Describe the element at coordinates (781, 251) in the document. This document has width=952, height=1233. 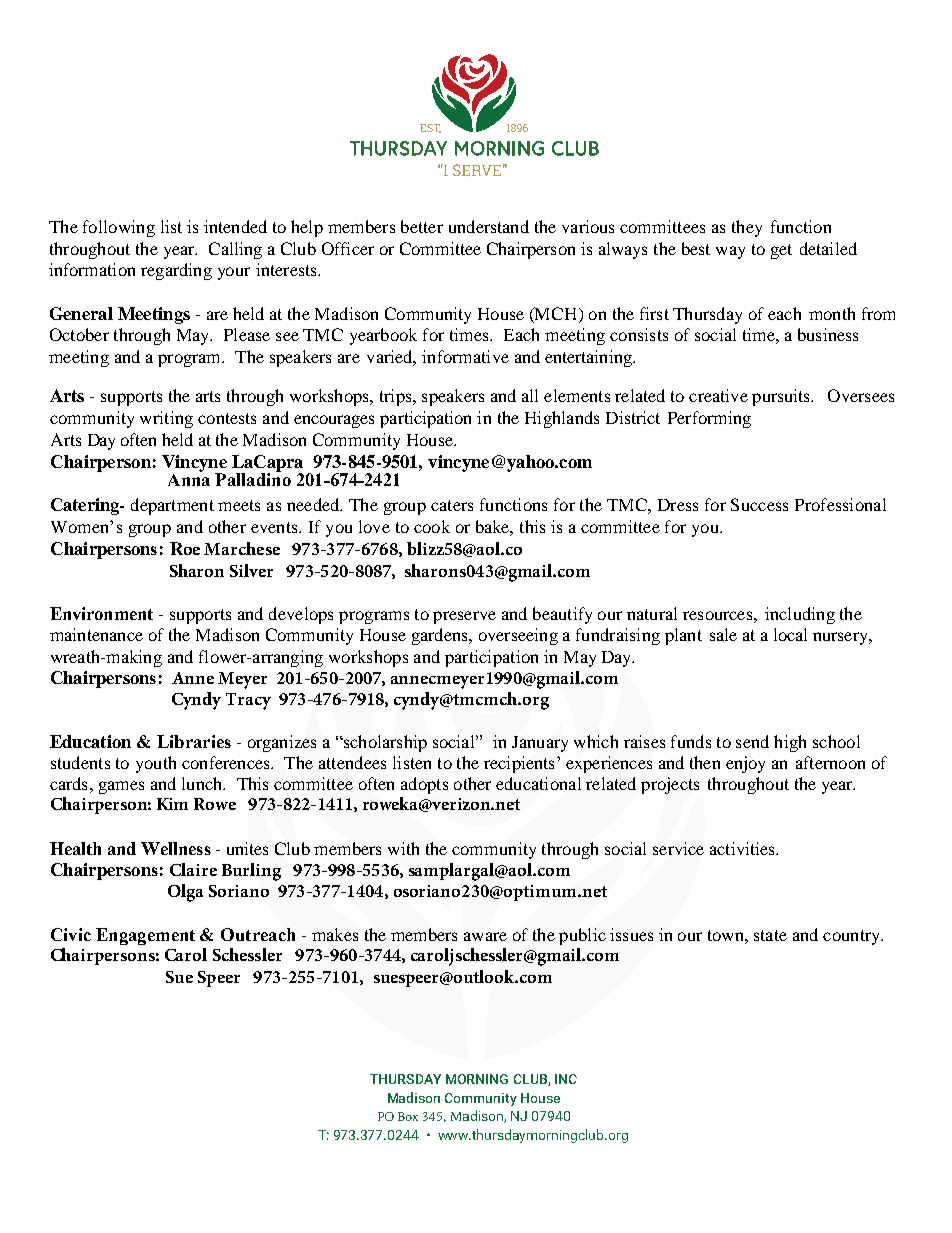
I see `get` at that location.
